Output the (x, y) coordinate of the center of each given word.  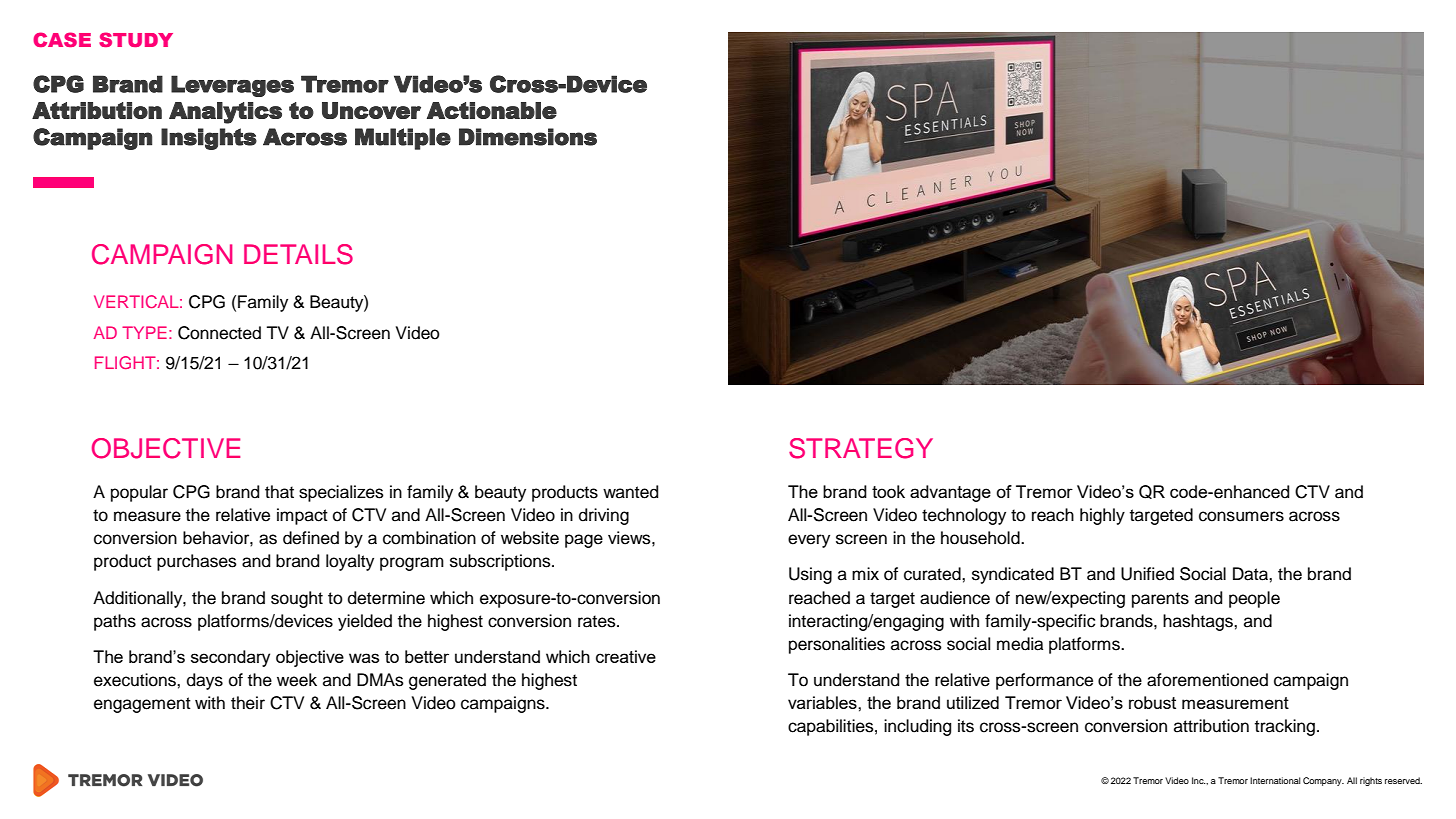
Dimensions (528, 137)
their (248, 703)
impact (302, 516)
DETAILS (298, 254)
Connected (219, 333)
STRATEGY (861, 448)
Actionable (492, 110)
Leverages (232, 86)
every (809, 541)
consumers (1241, 516)
